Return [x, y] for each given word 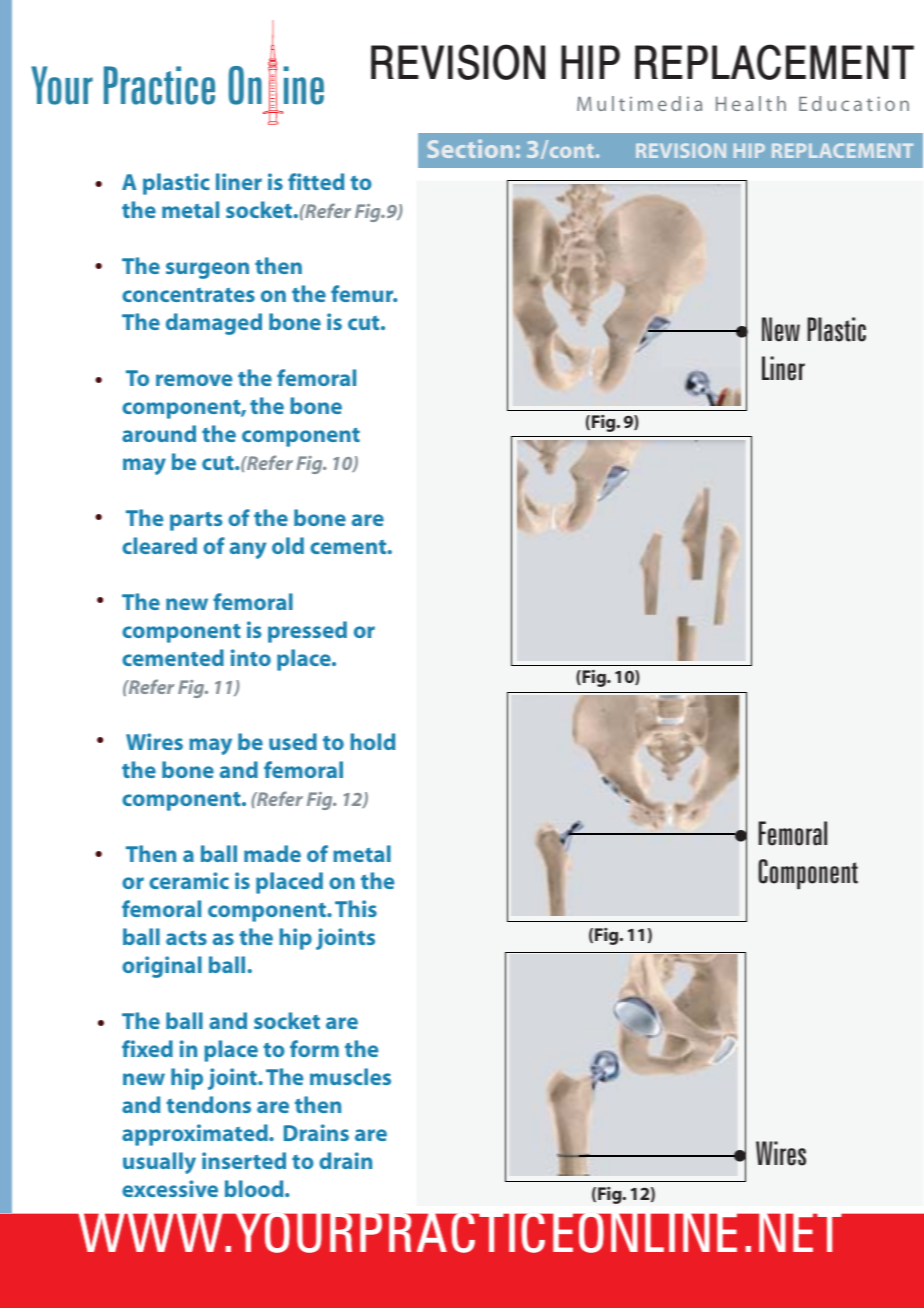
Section [470, 148]
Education [854, 103]
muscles [350, 1076]
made [272, 853]
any [248, 550]
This [356, 908]
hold [373, 741]
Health [751, 103]
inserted [244, 1160]
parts [196, 521]
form [314, 1048]
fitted [316, 181]
